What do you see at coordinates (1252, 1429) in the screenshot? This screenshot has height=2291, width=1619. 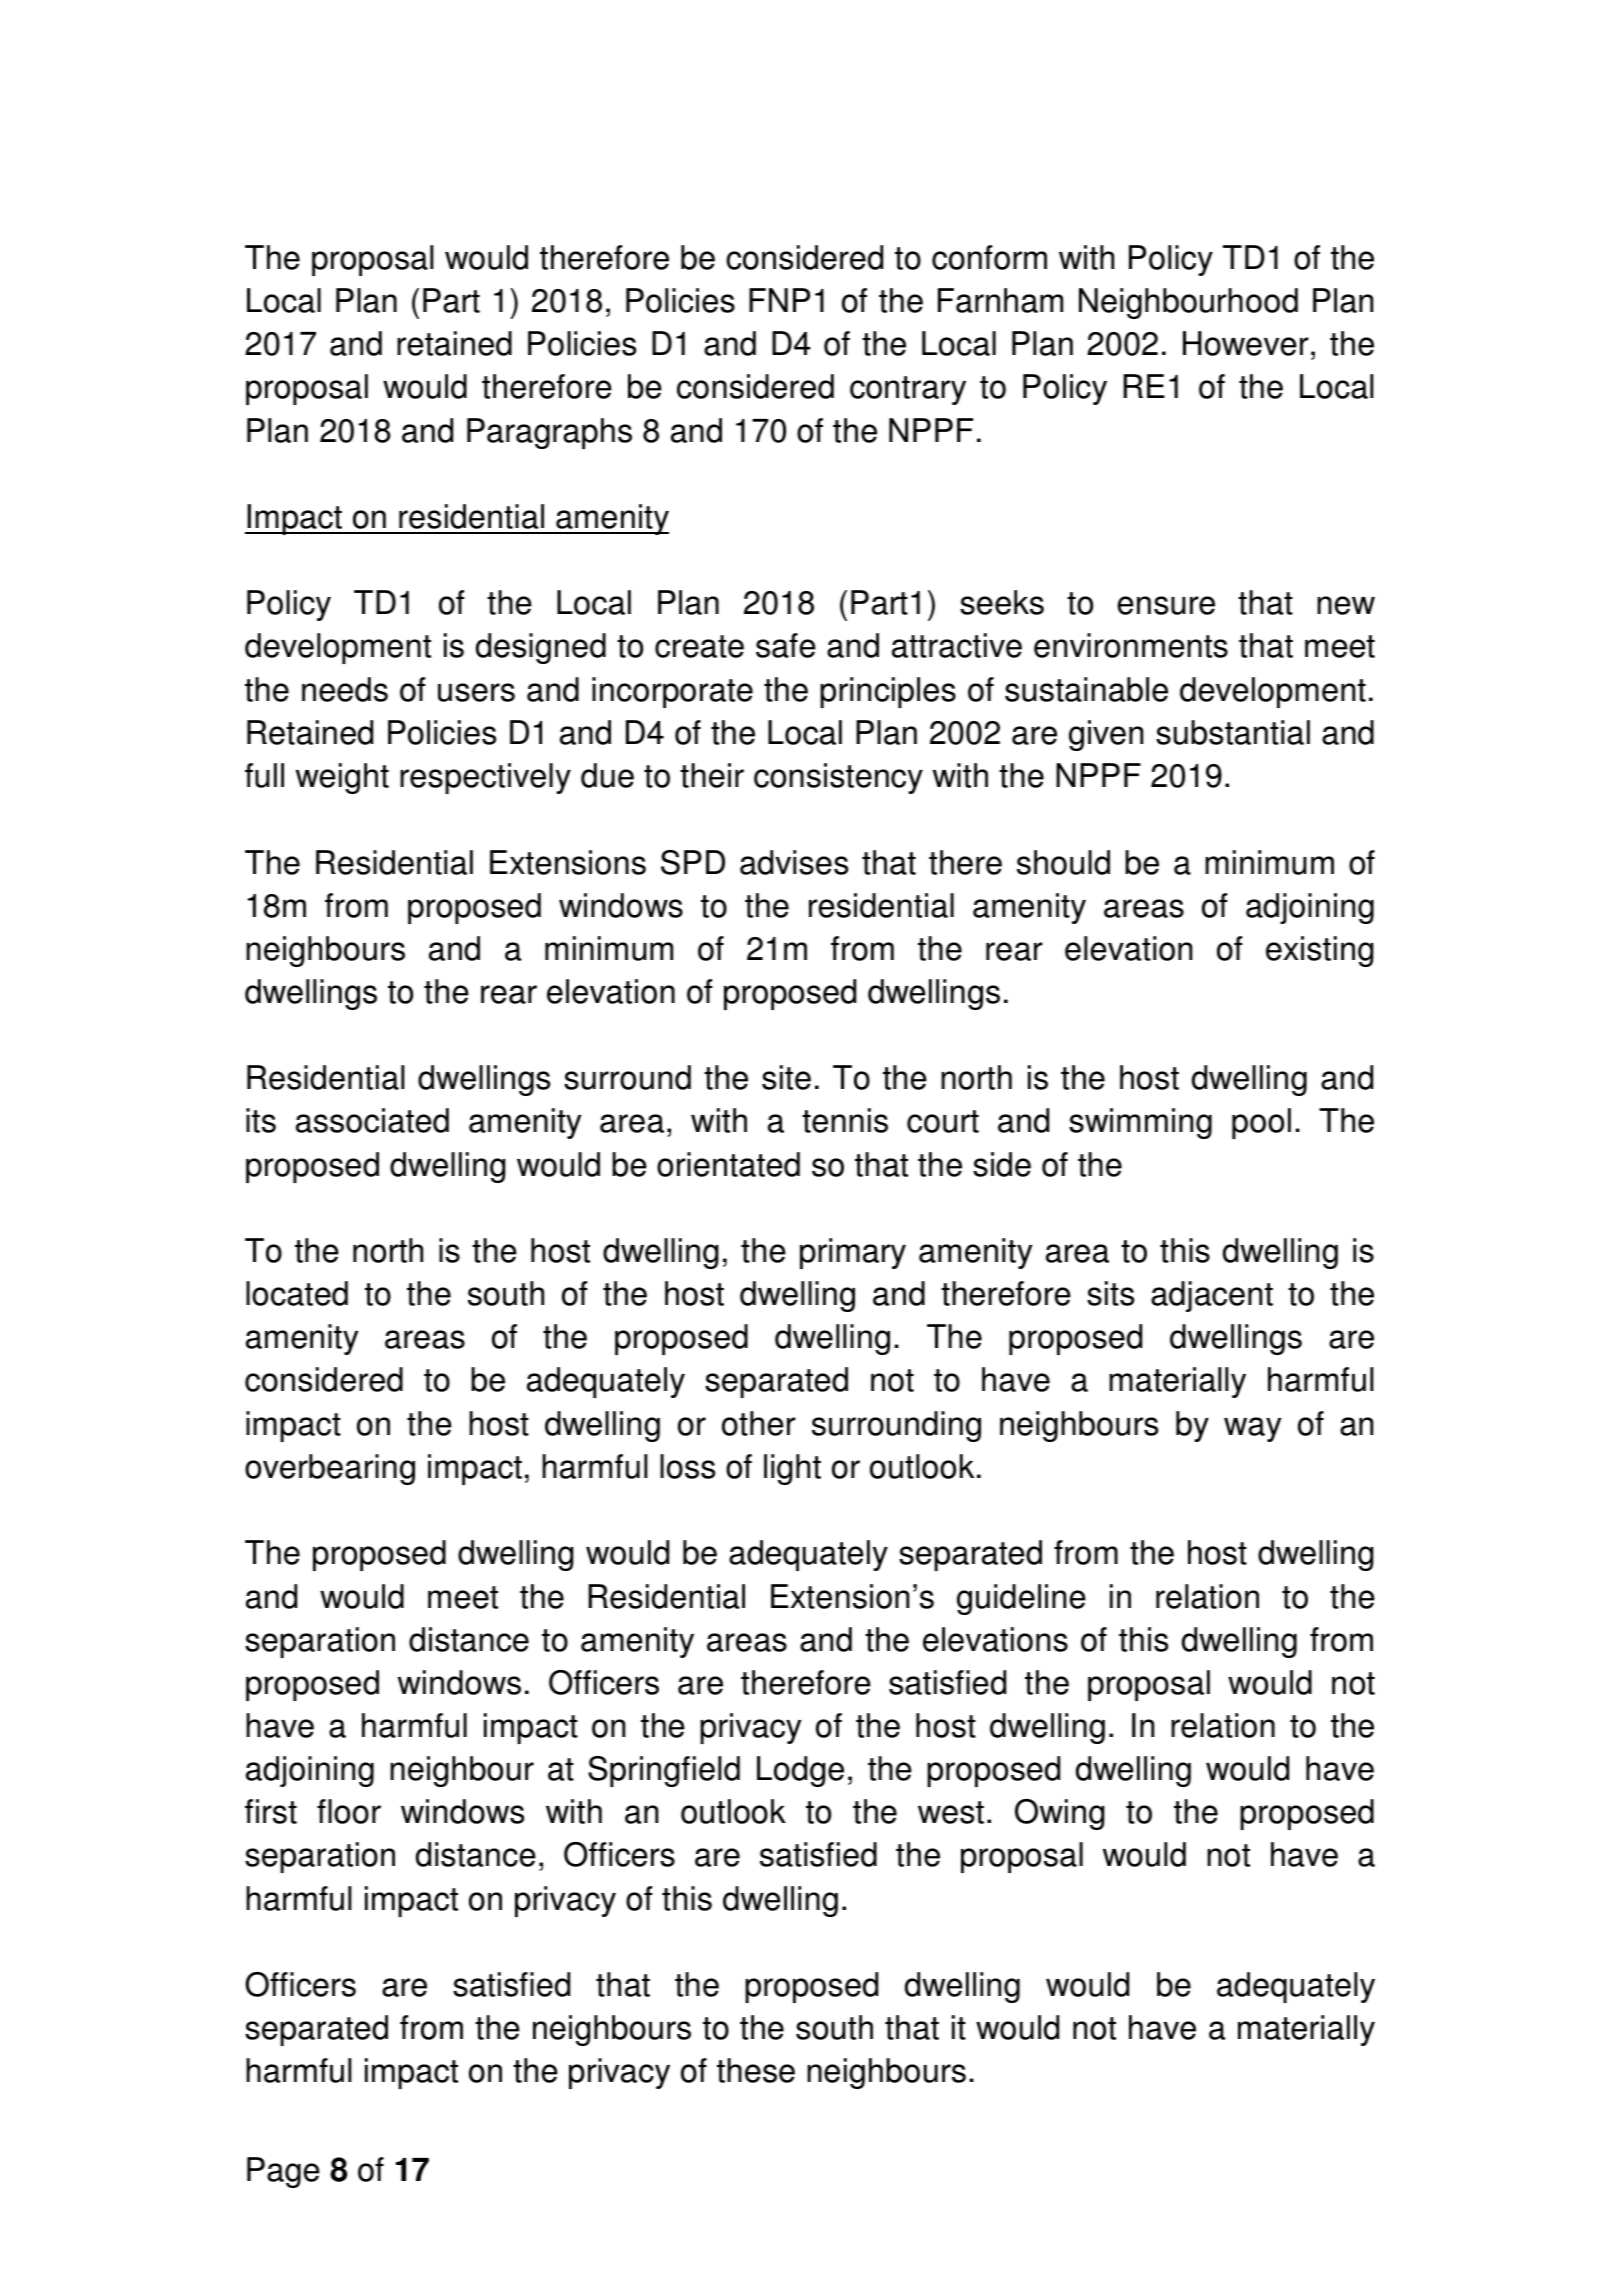 I see `way` at bounding box center [1252, 1429].
